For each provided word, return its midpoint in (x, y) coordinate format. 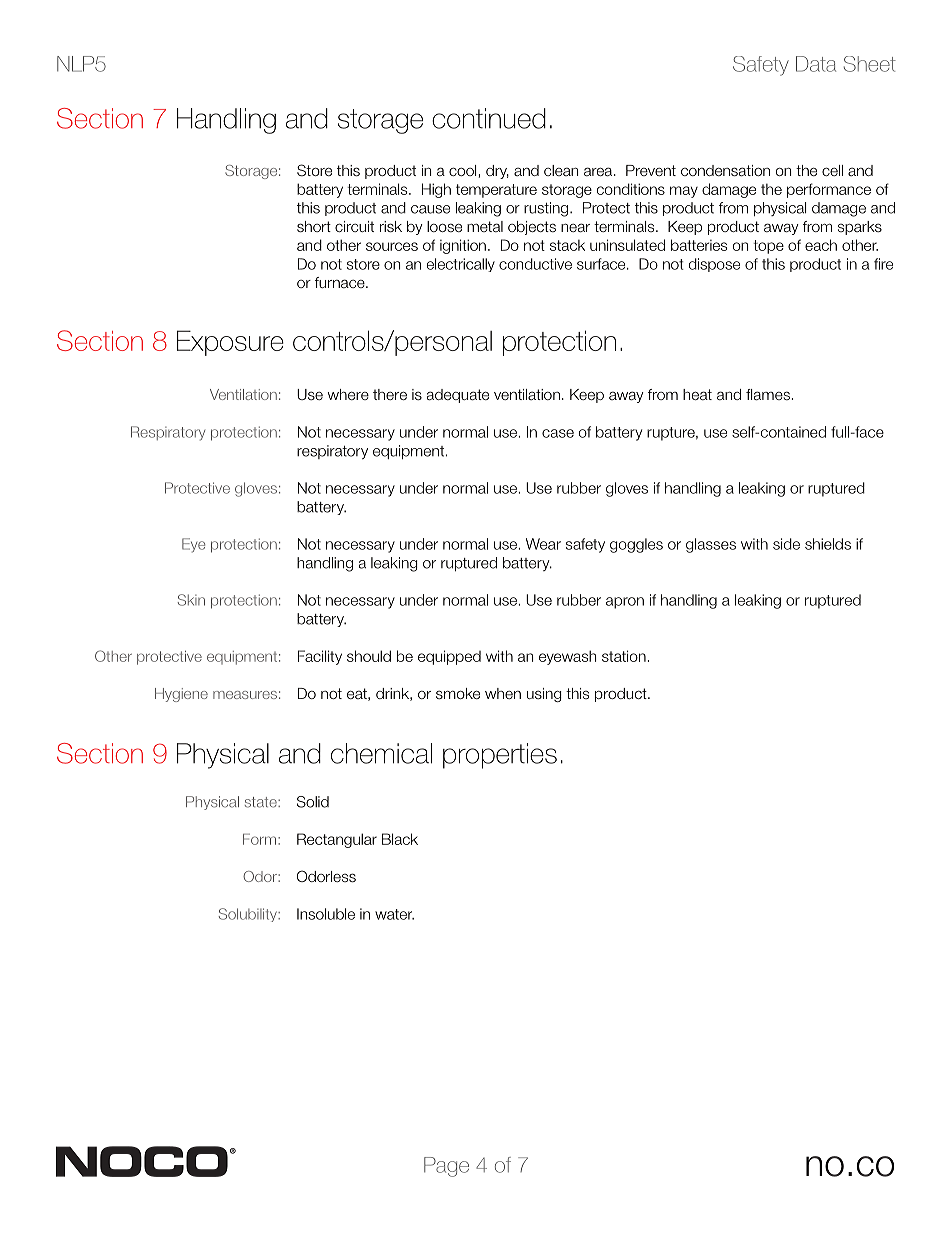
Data (816, 64)
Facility (320, 657)
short (314, 227)
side (786, 544)
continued (489, 118)
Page (446, 1167)
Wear (543, 544)
